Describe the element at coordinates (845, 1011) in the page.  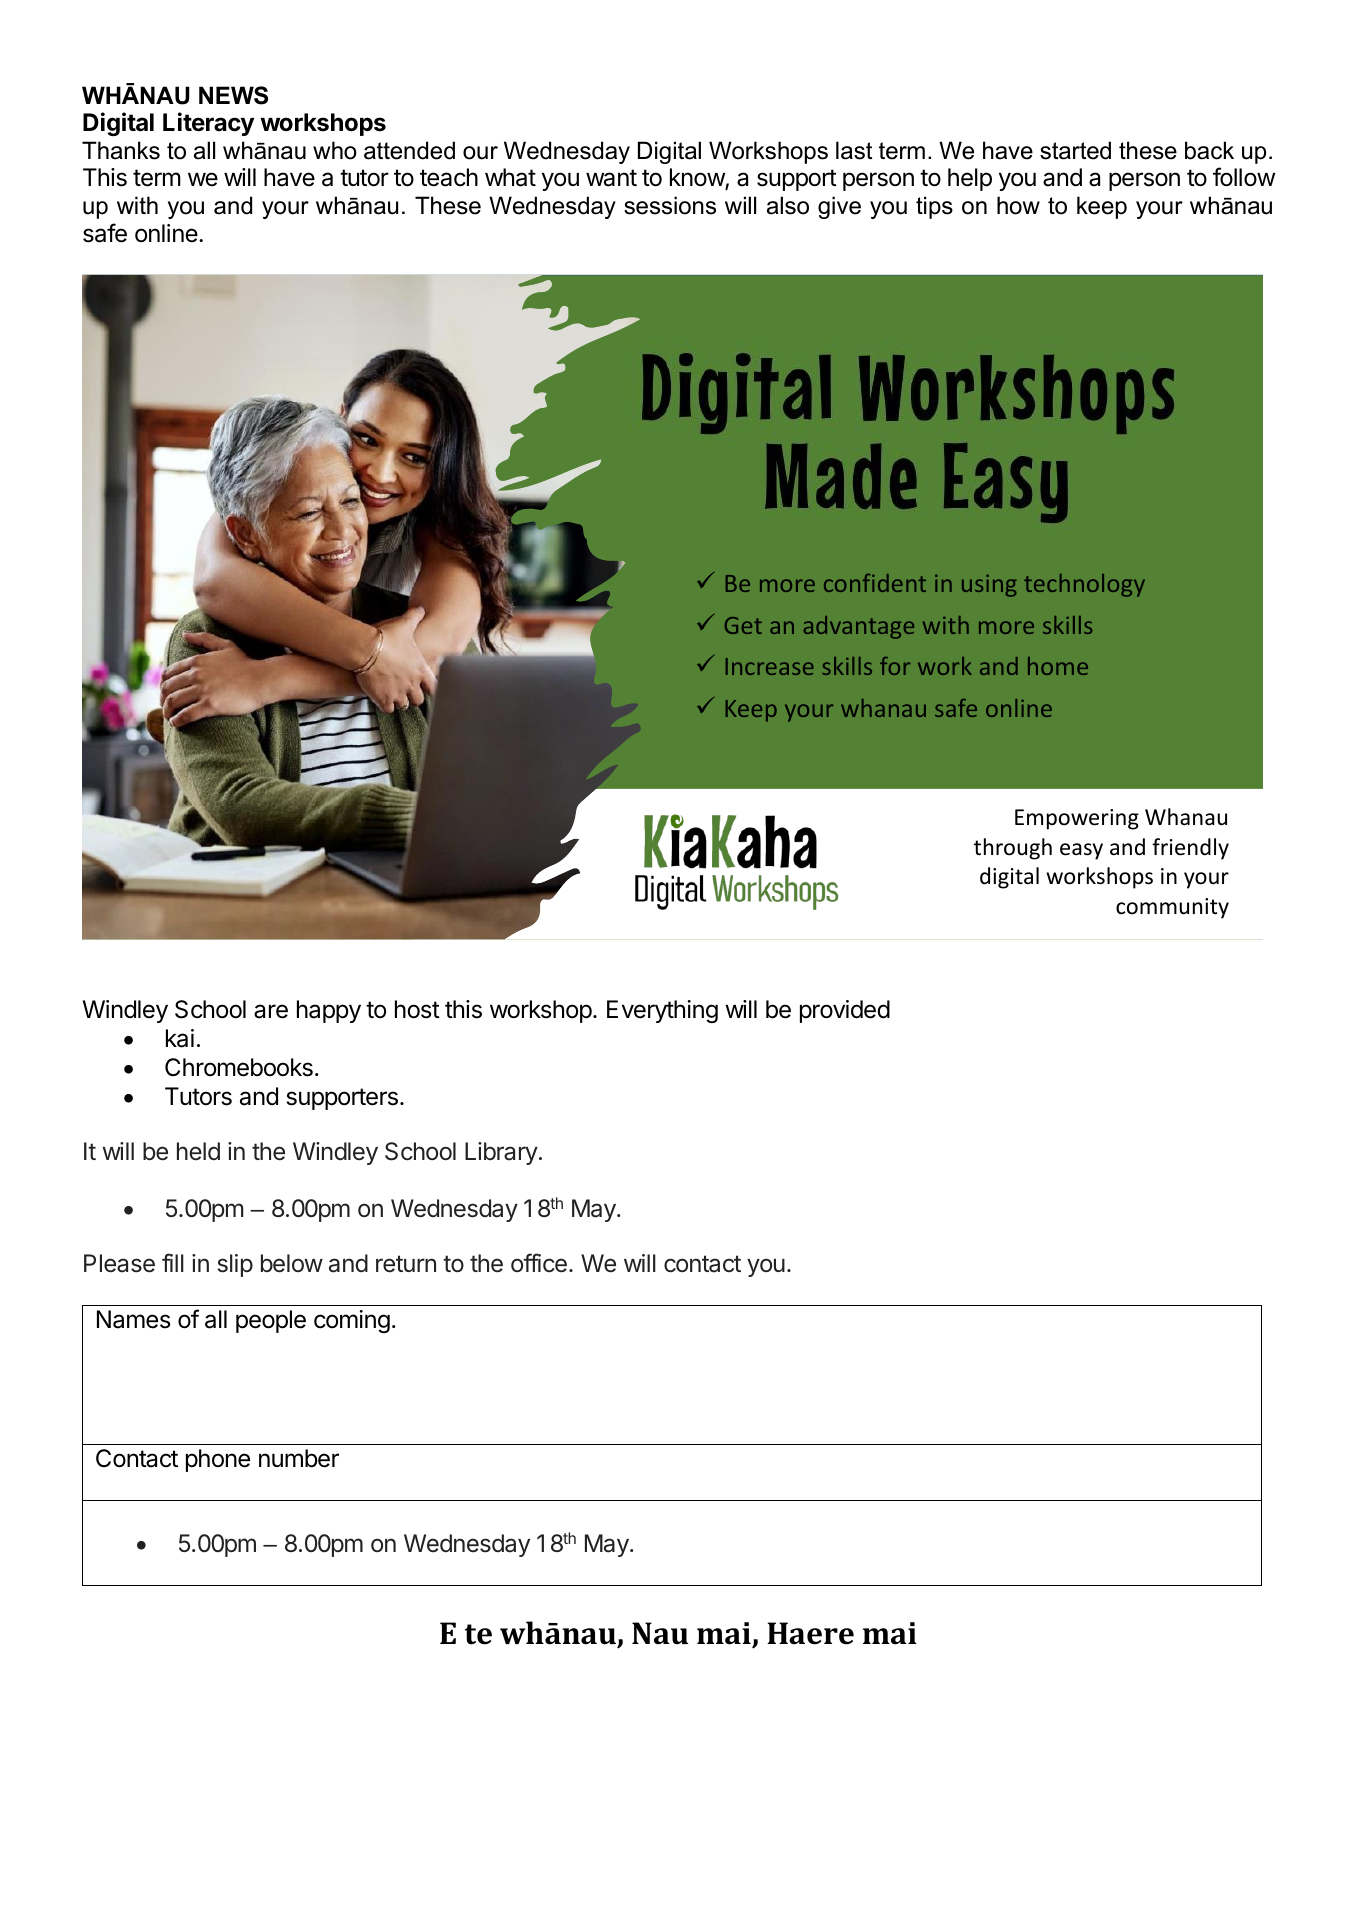
I see `provided` at that location.
